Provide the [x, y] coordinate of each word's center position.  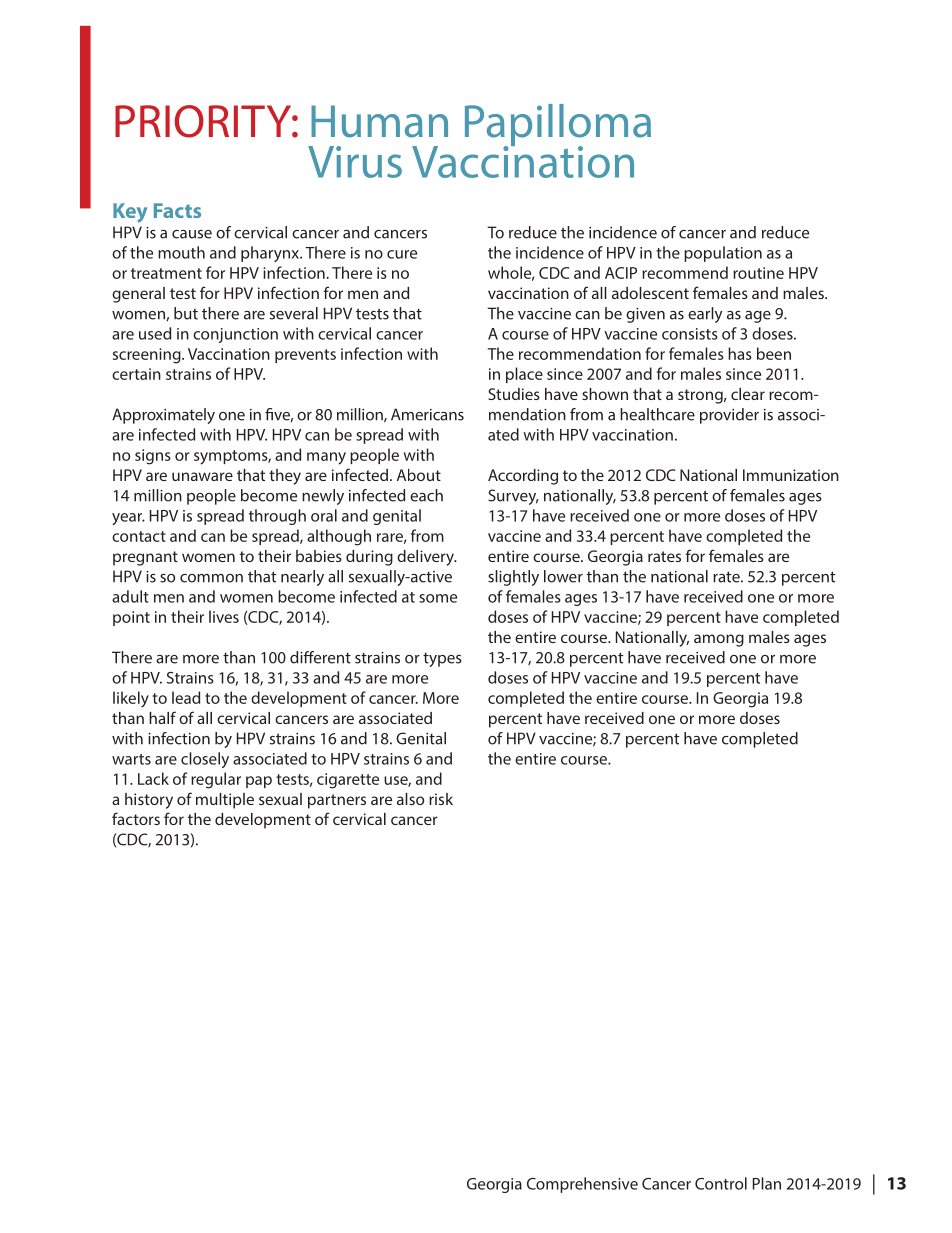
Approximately [163, 416]
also [410, 799]
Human [379, 121]
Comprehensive [582, 1185]
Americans [427, 414]
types [442, 660]
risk [441, 799]
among [719, 640]
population [723, 254]
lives [224, 616]
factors [136, 818]
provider [729, 416]
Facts [177, 210]
